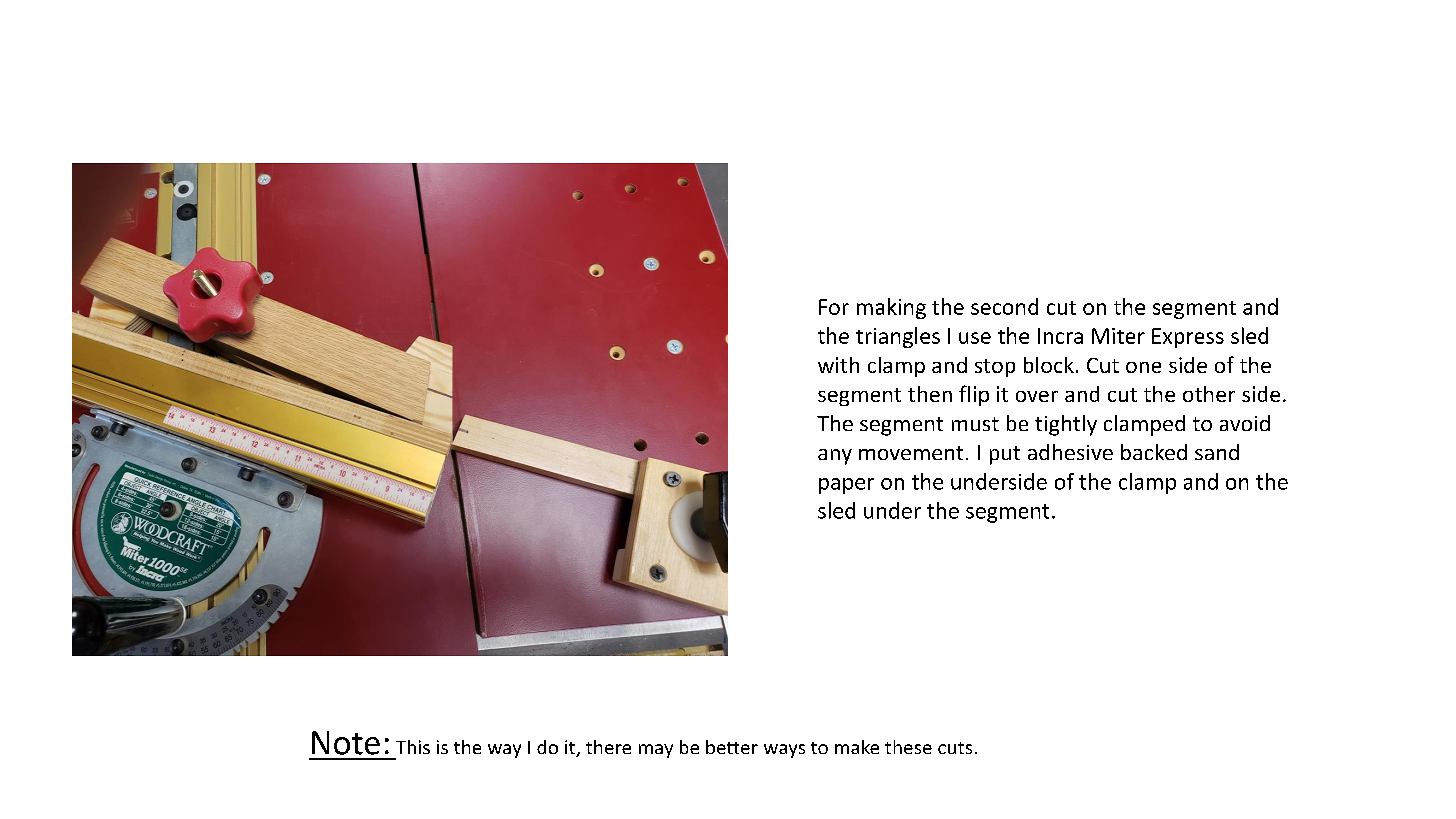 This document has width=1456, height=819. I want to click on paper, so click(846, 486).
